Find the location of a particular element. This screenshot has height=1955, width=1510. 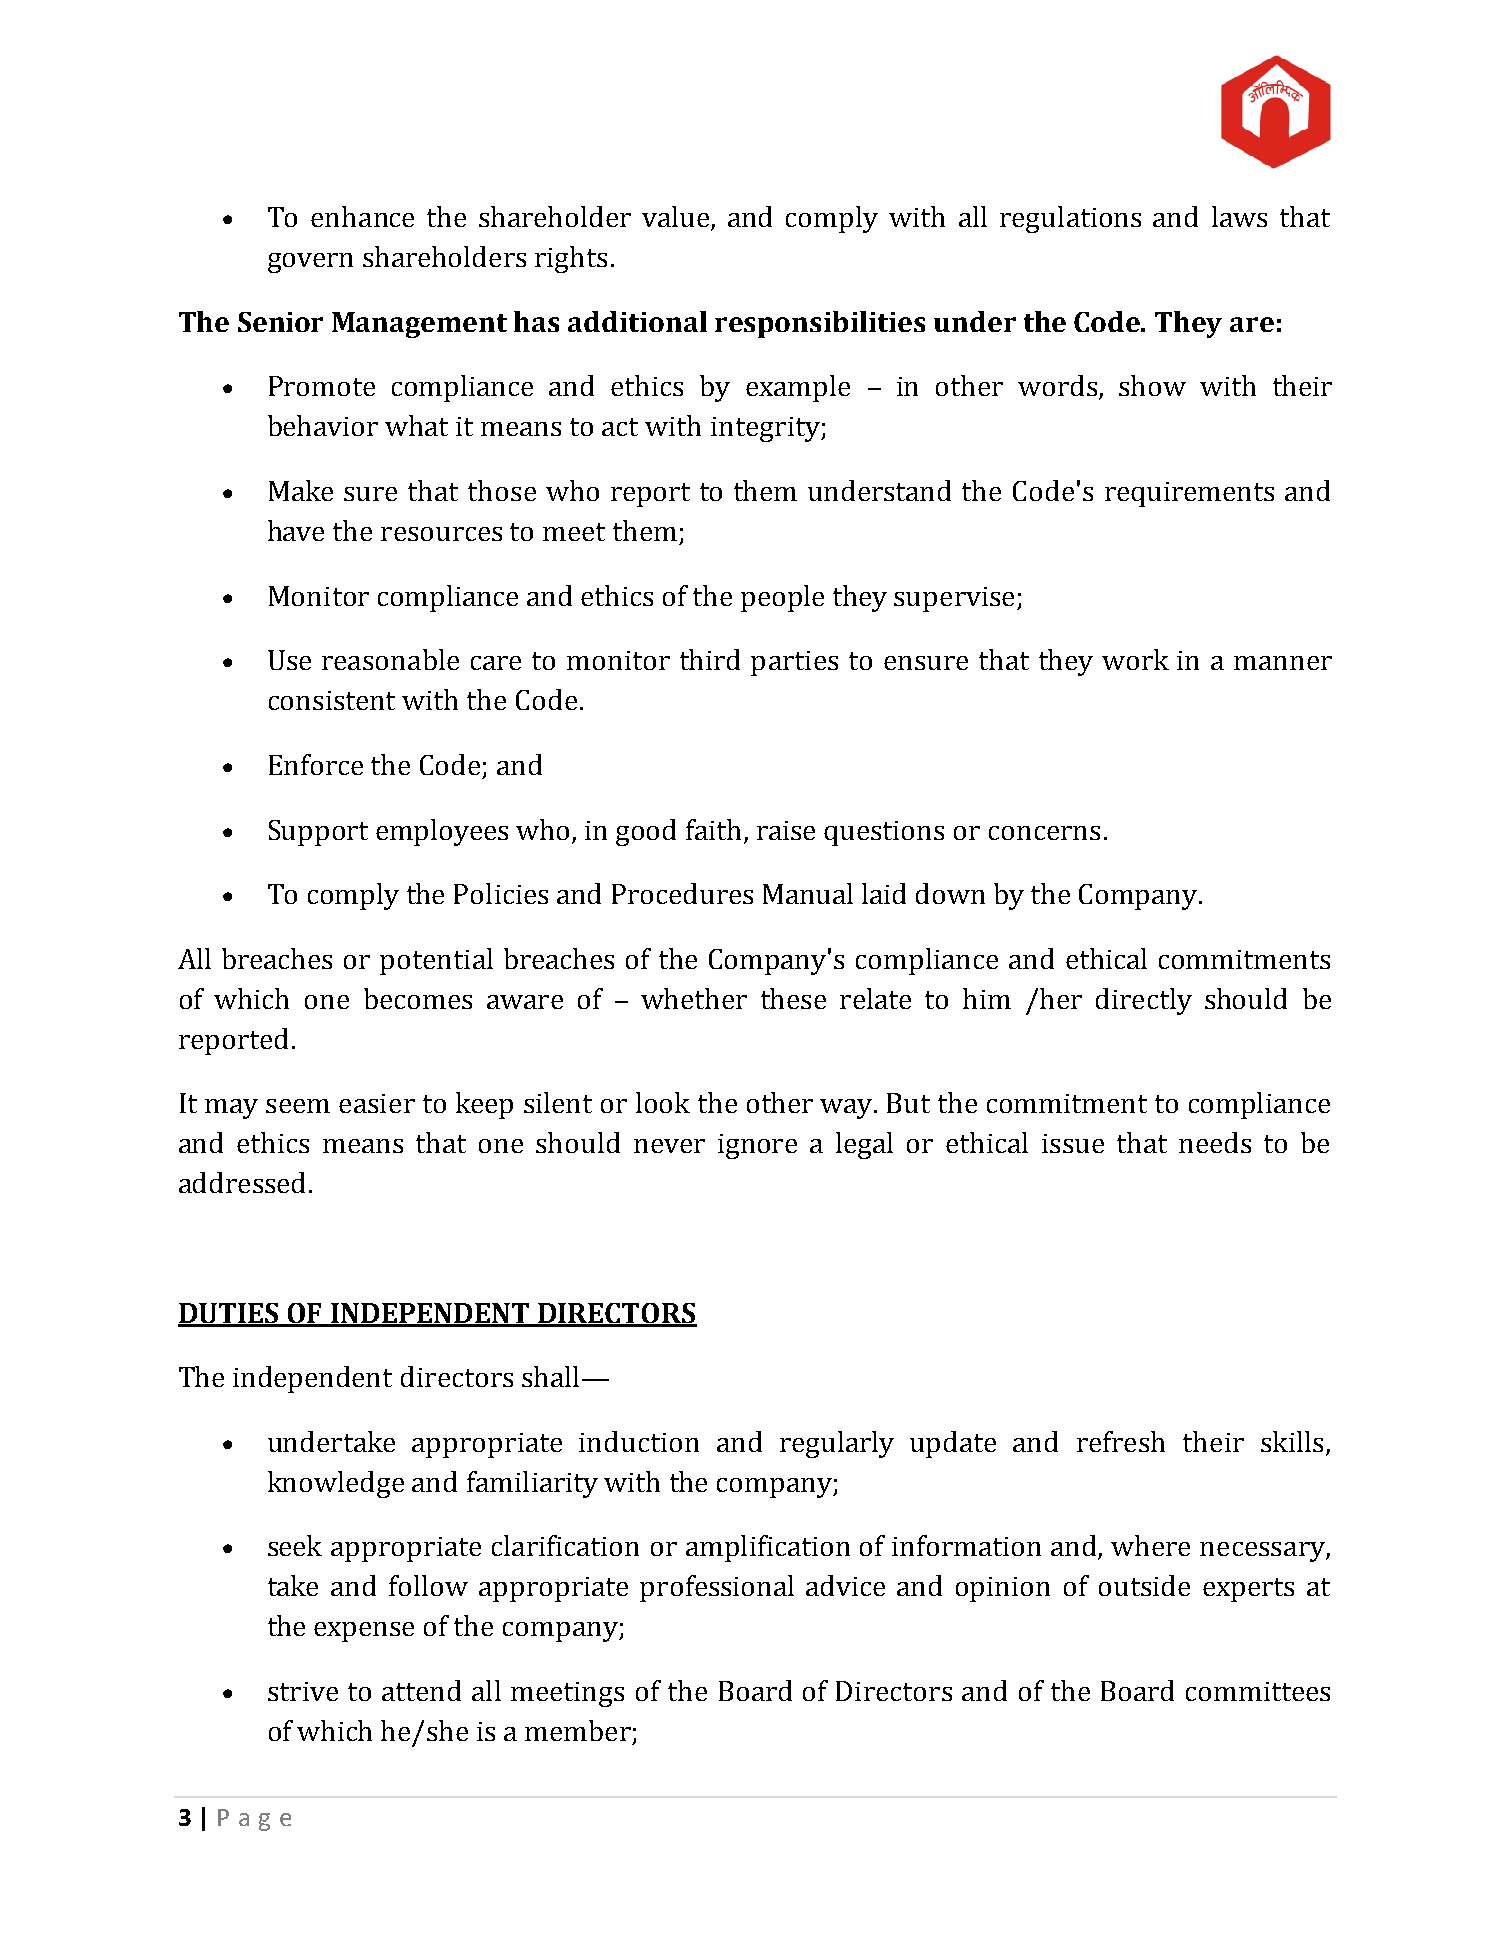

govern is located at coordinates (310, 263).
